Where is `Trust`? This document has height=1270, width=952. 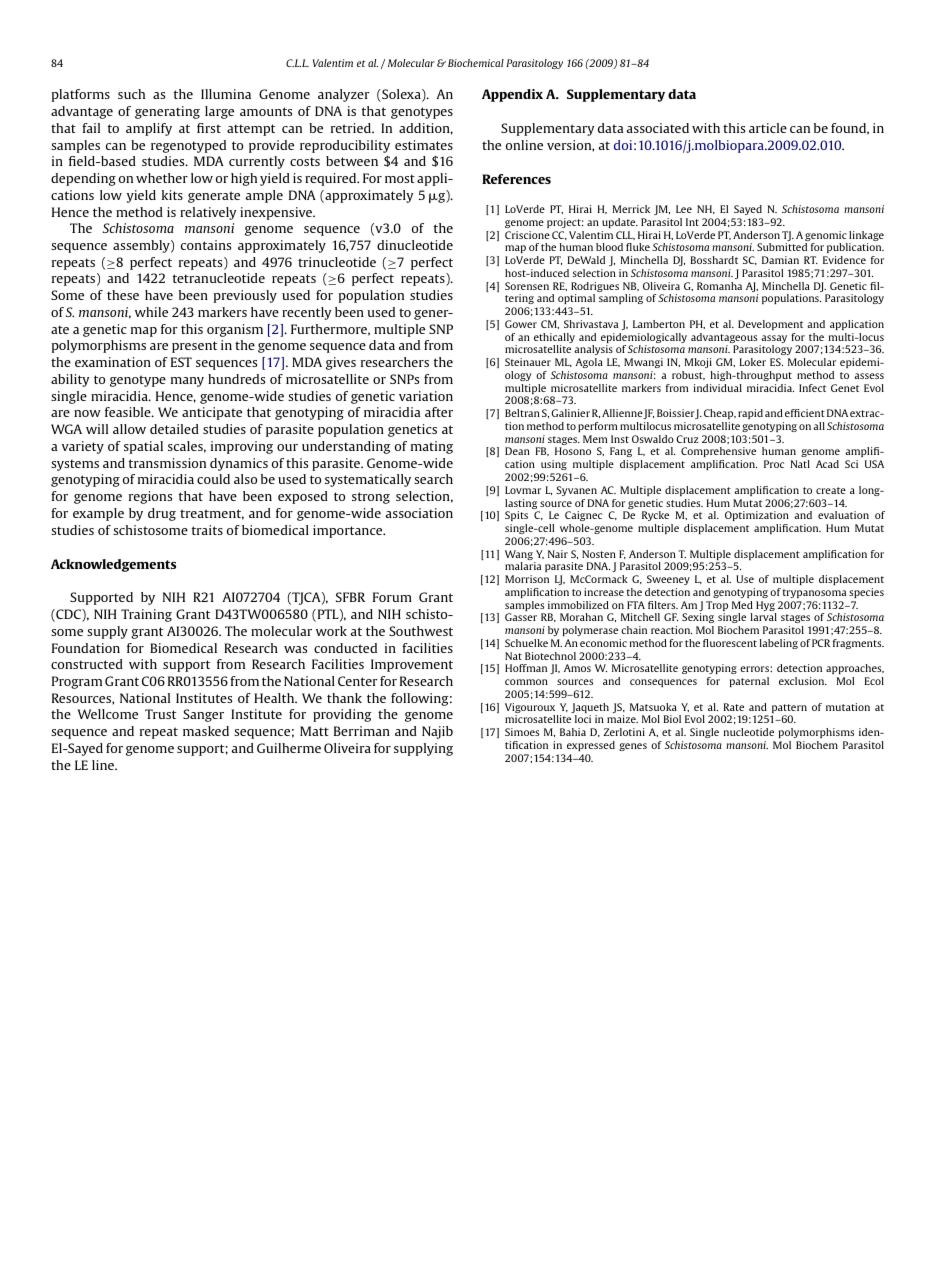
Trust is located at coordinates (160, 714).
